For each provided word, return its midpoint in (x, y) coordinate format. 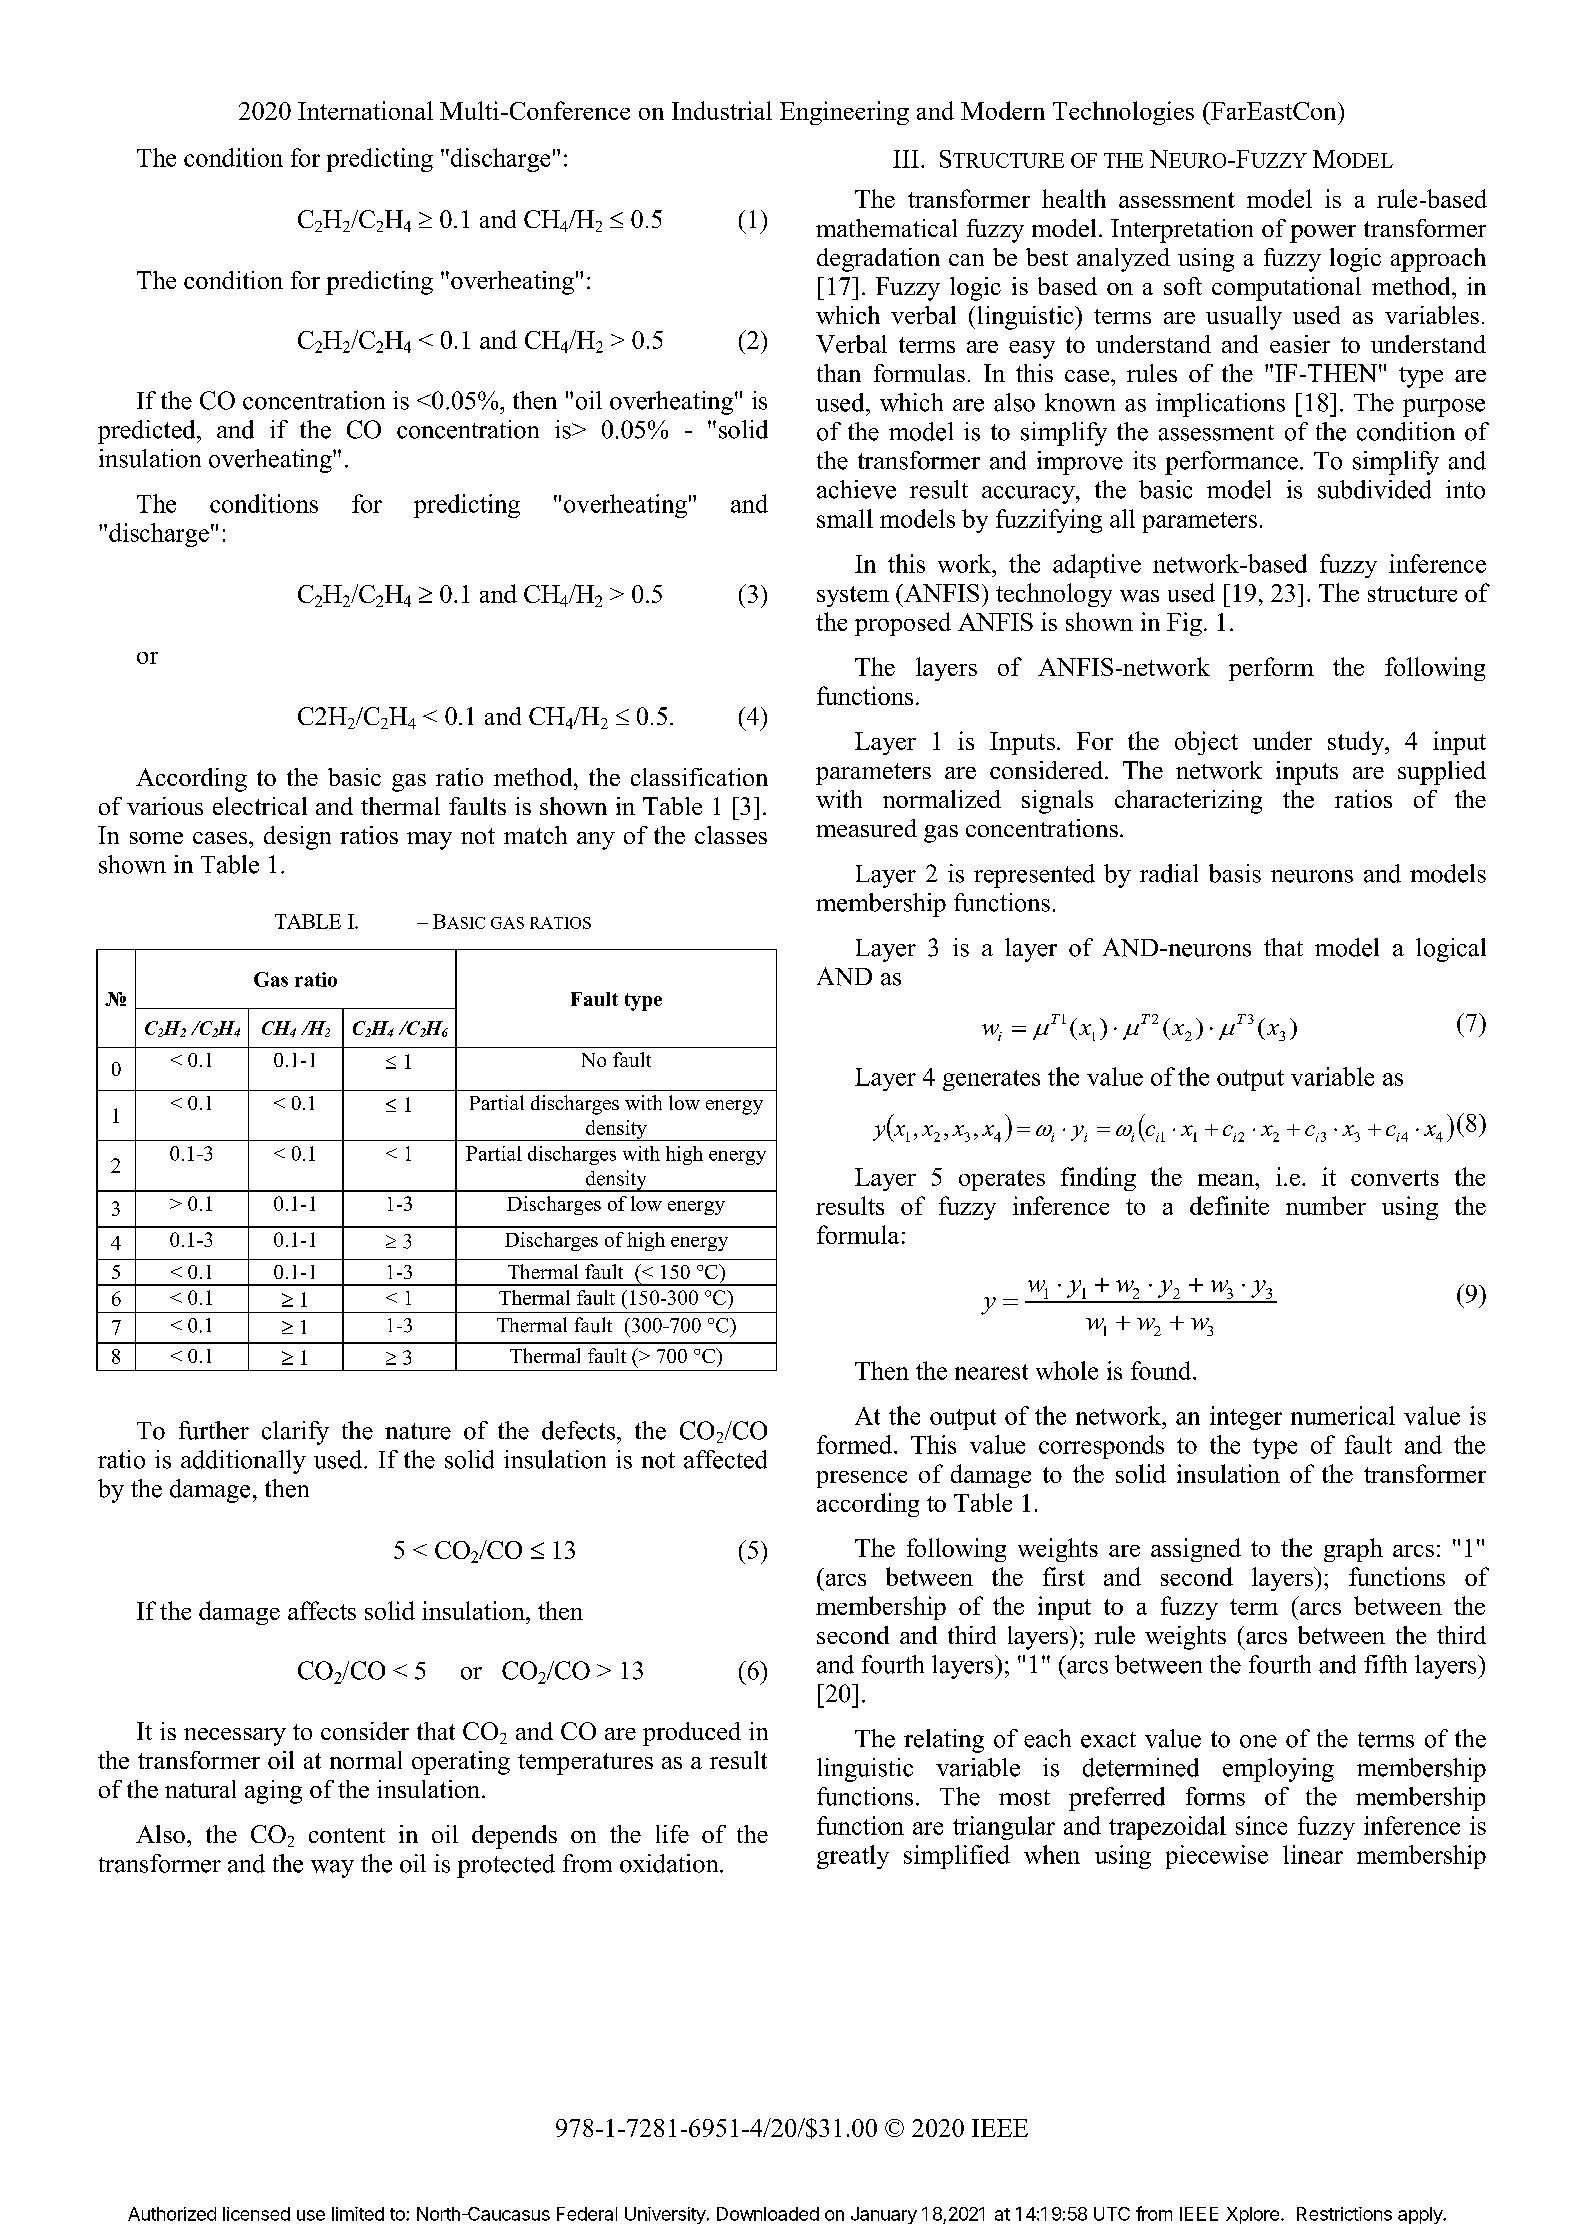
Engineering (844, 113)
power (1323, 234)
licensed (256, 2214)
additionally (243, 1462)
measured (866, 828)
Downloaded (768, 2214)
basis (1235, 873)
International (365, 110)
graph (1353, 1550)
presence (861, 1479)
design (297, 838)
